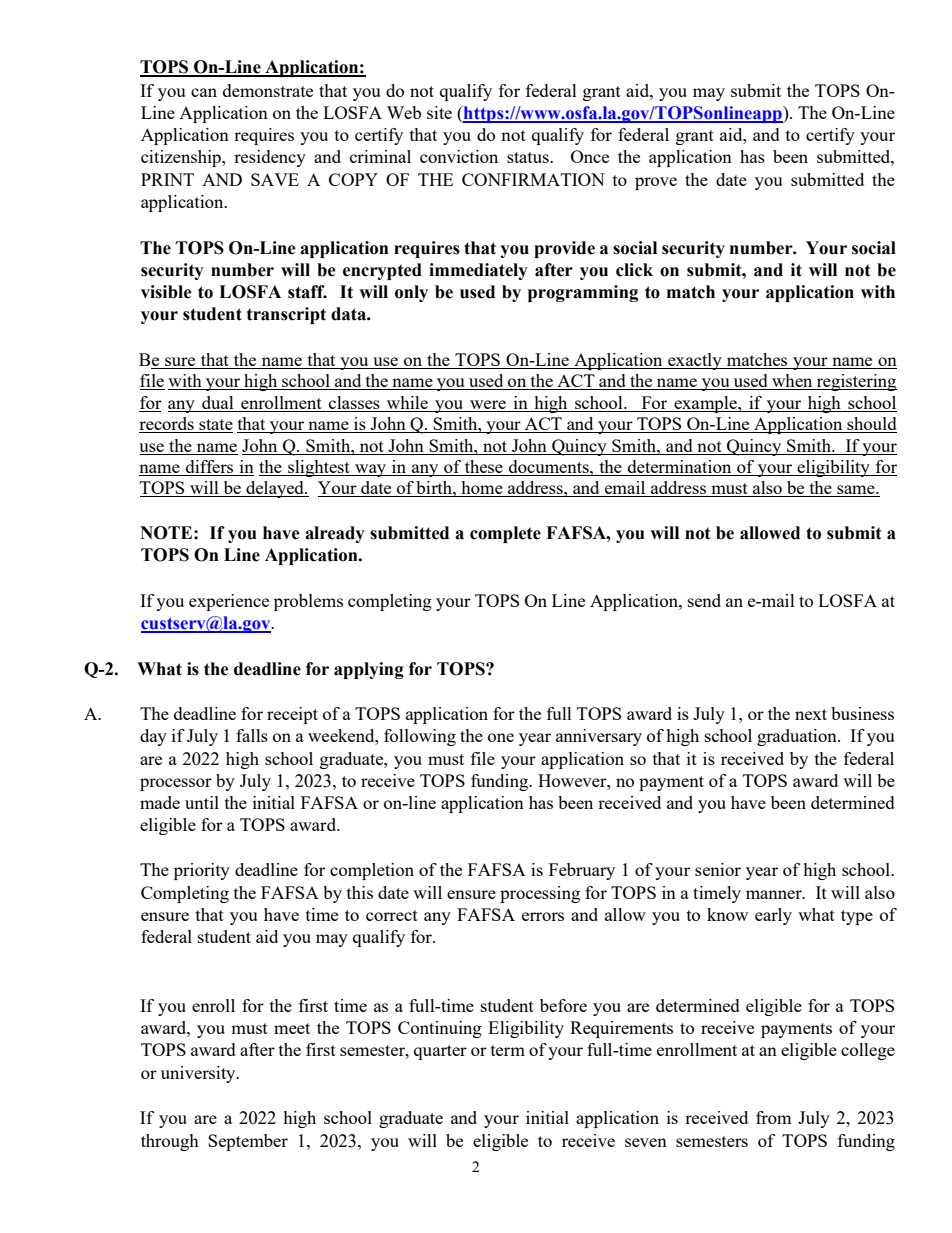  Describe the element at coordinates (218, 402) in the image. I see `dual` at that location.
